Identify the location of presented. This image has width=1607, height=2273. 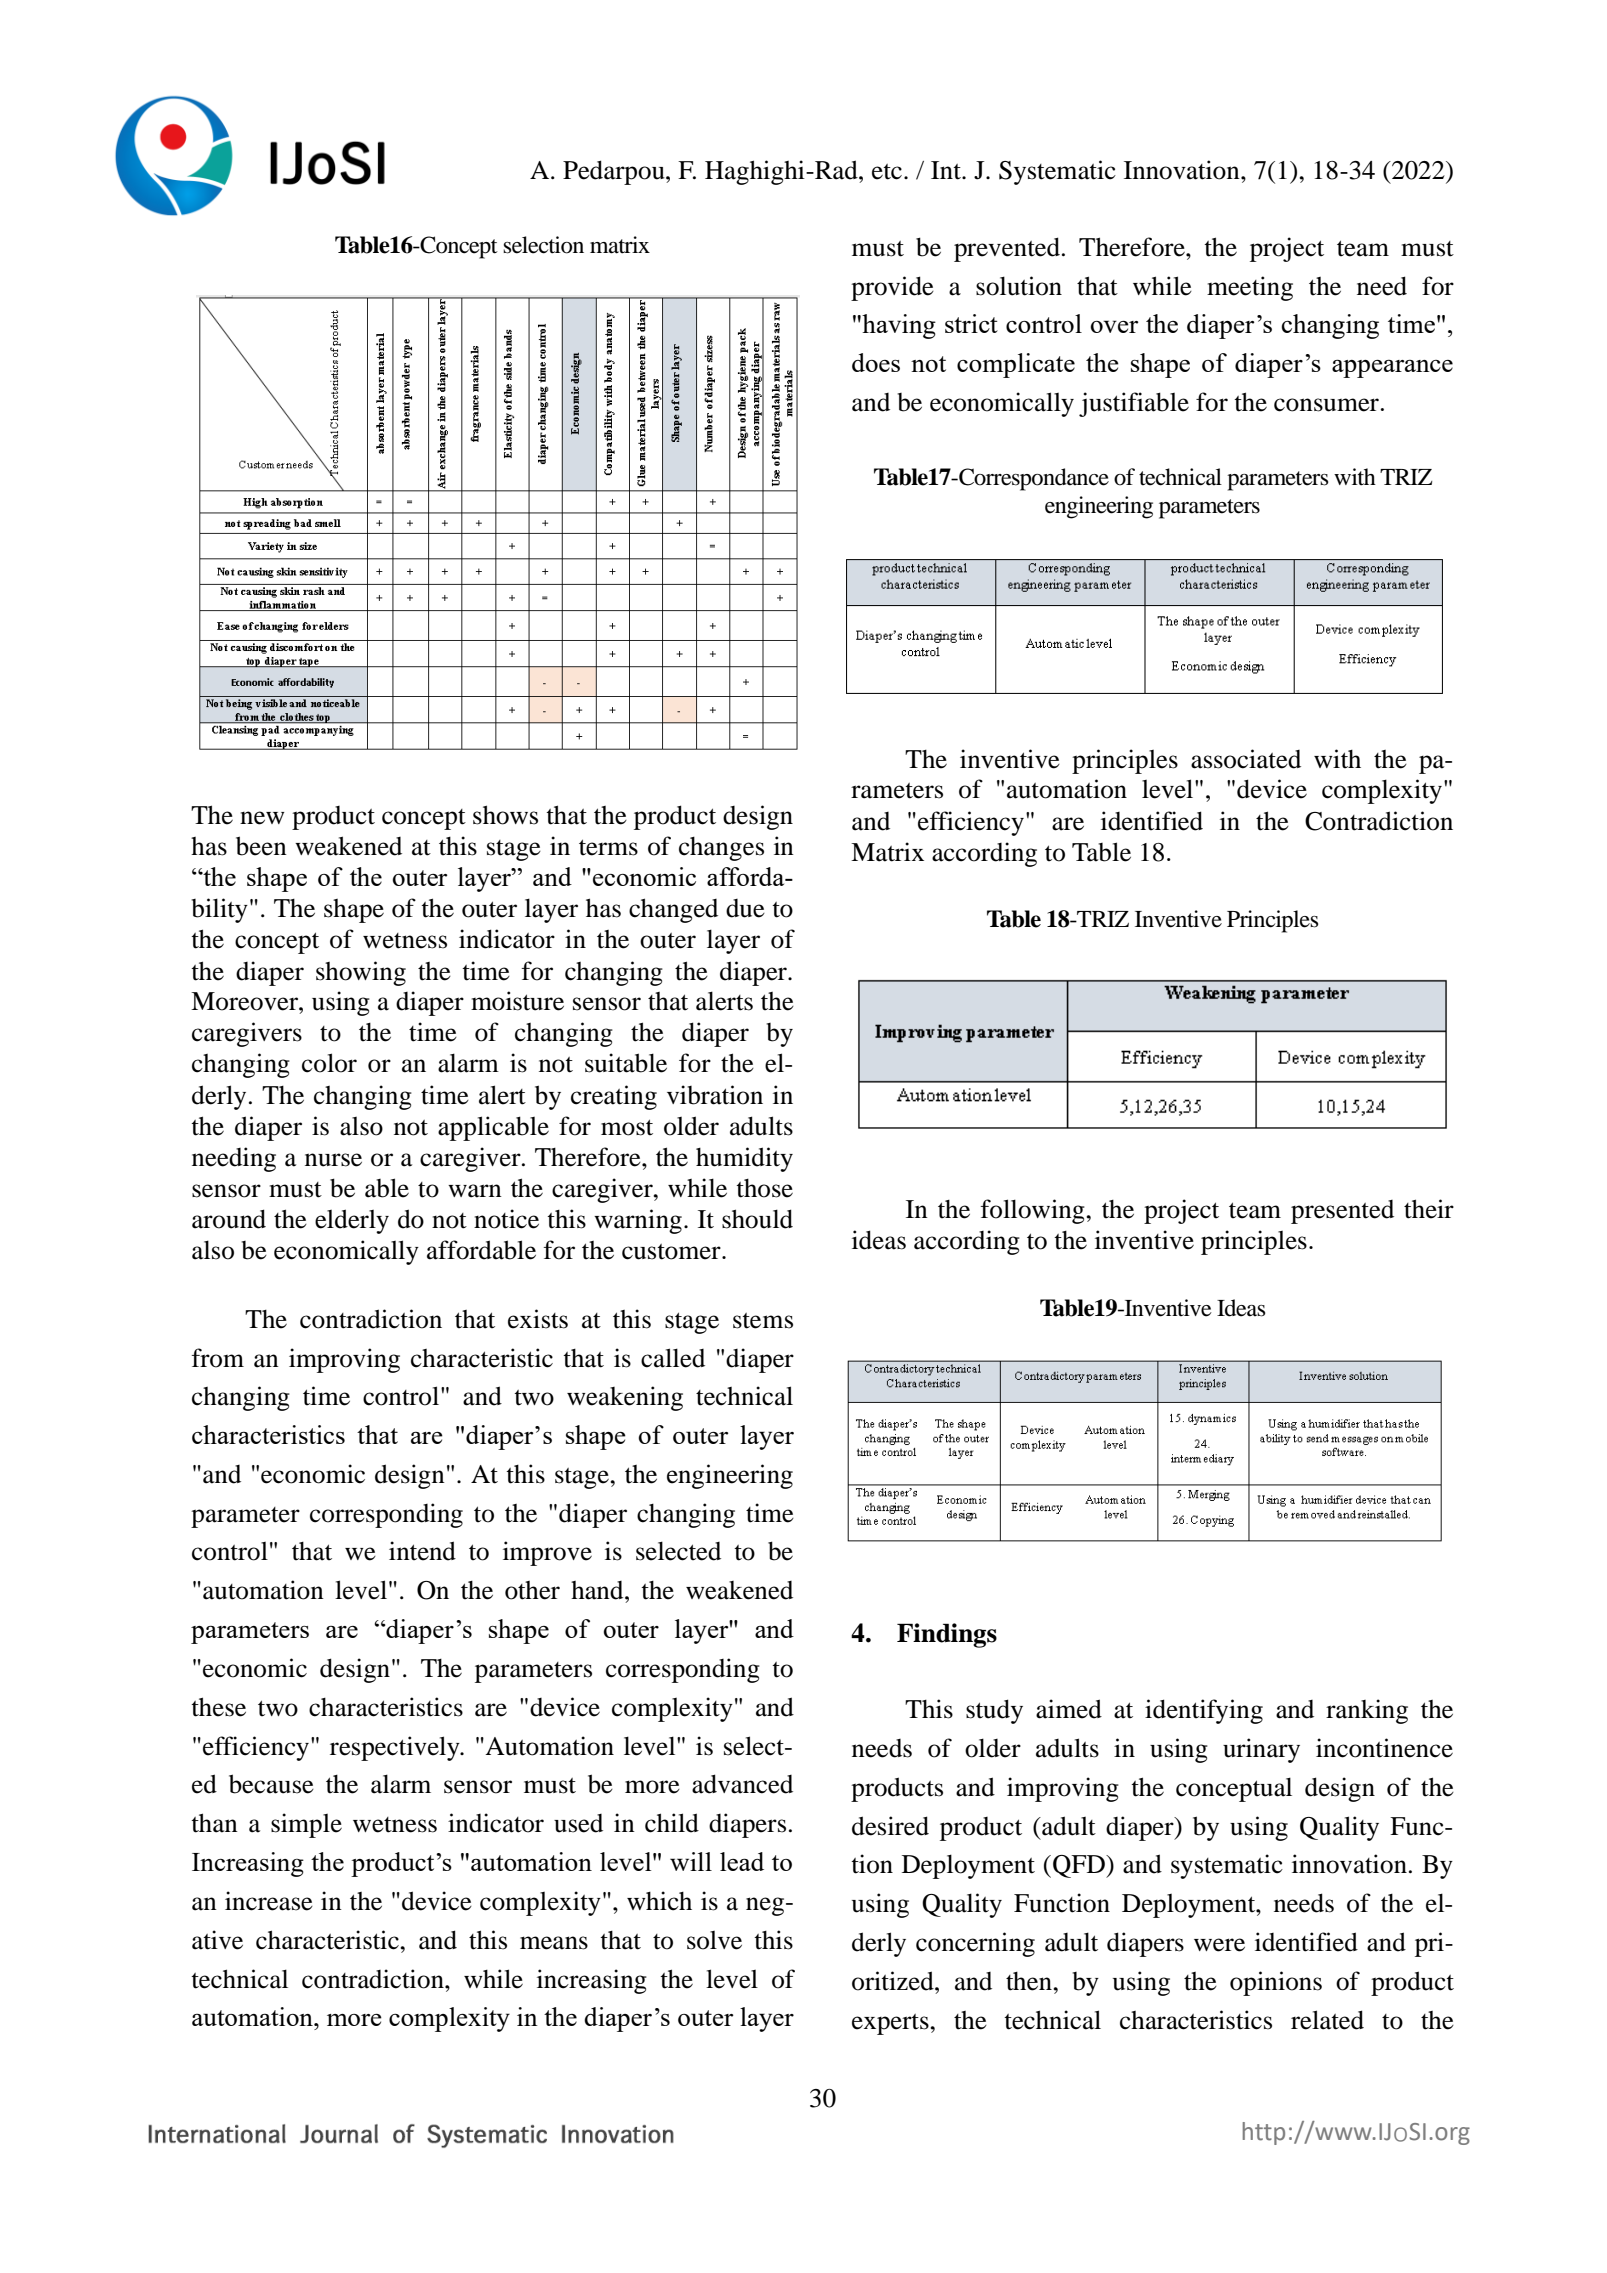
(1342, 1212).
